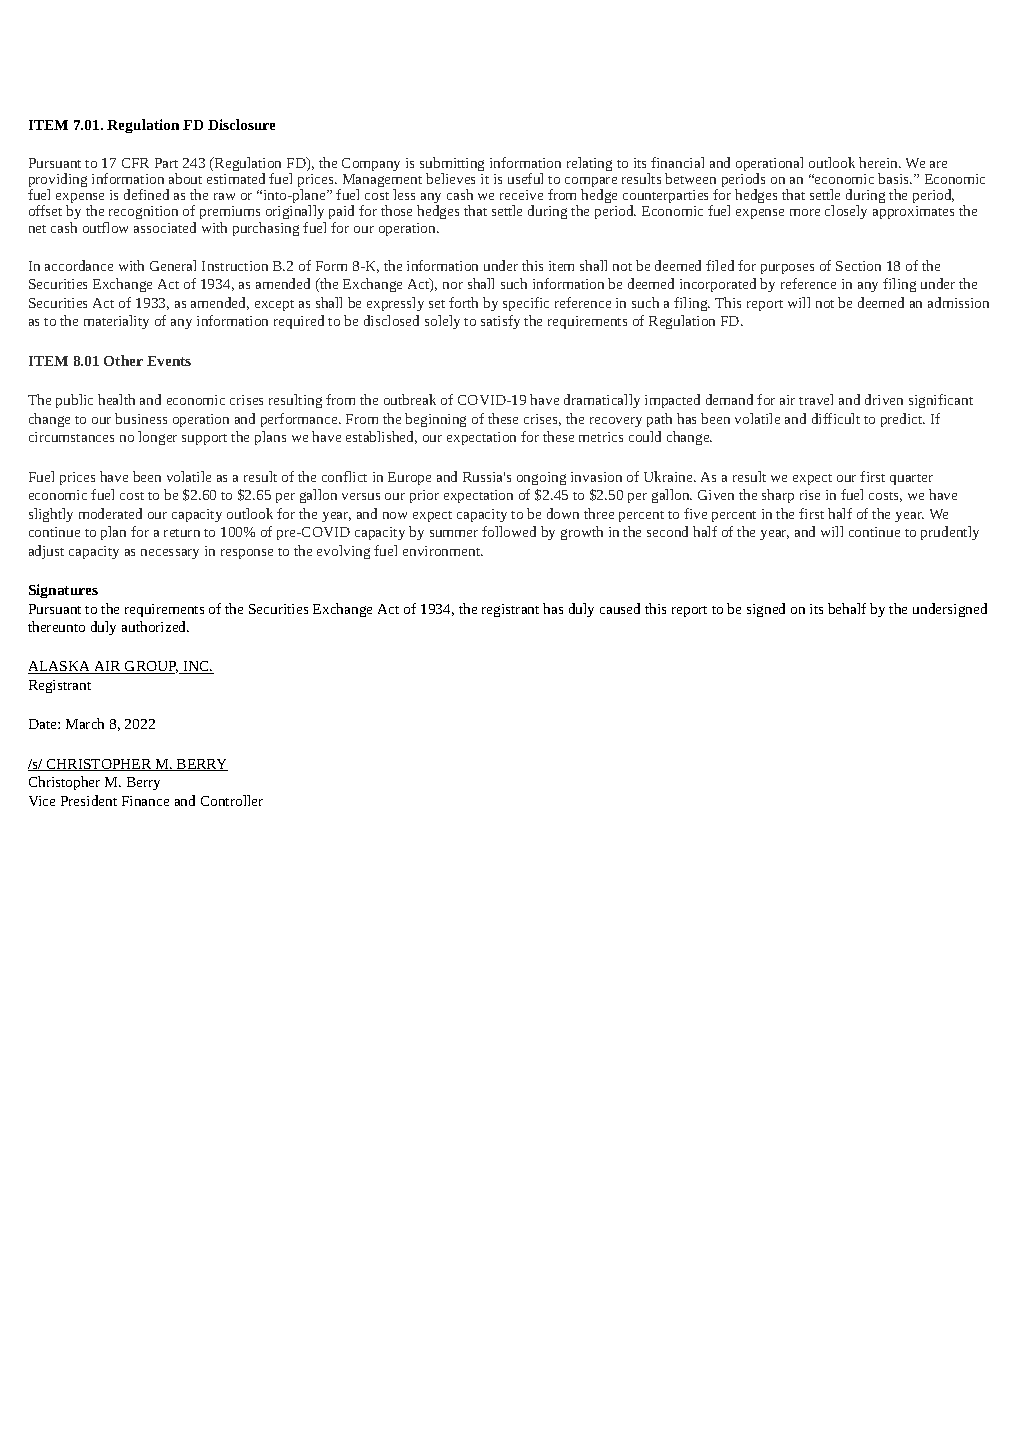 The height and width of the image is (1444, 1020). What do you see at coordinates (620, 608) in the image?
I see `caused` at bounding box center [620, 608].
